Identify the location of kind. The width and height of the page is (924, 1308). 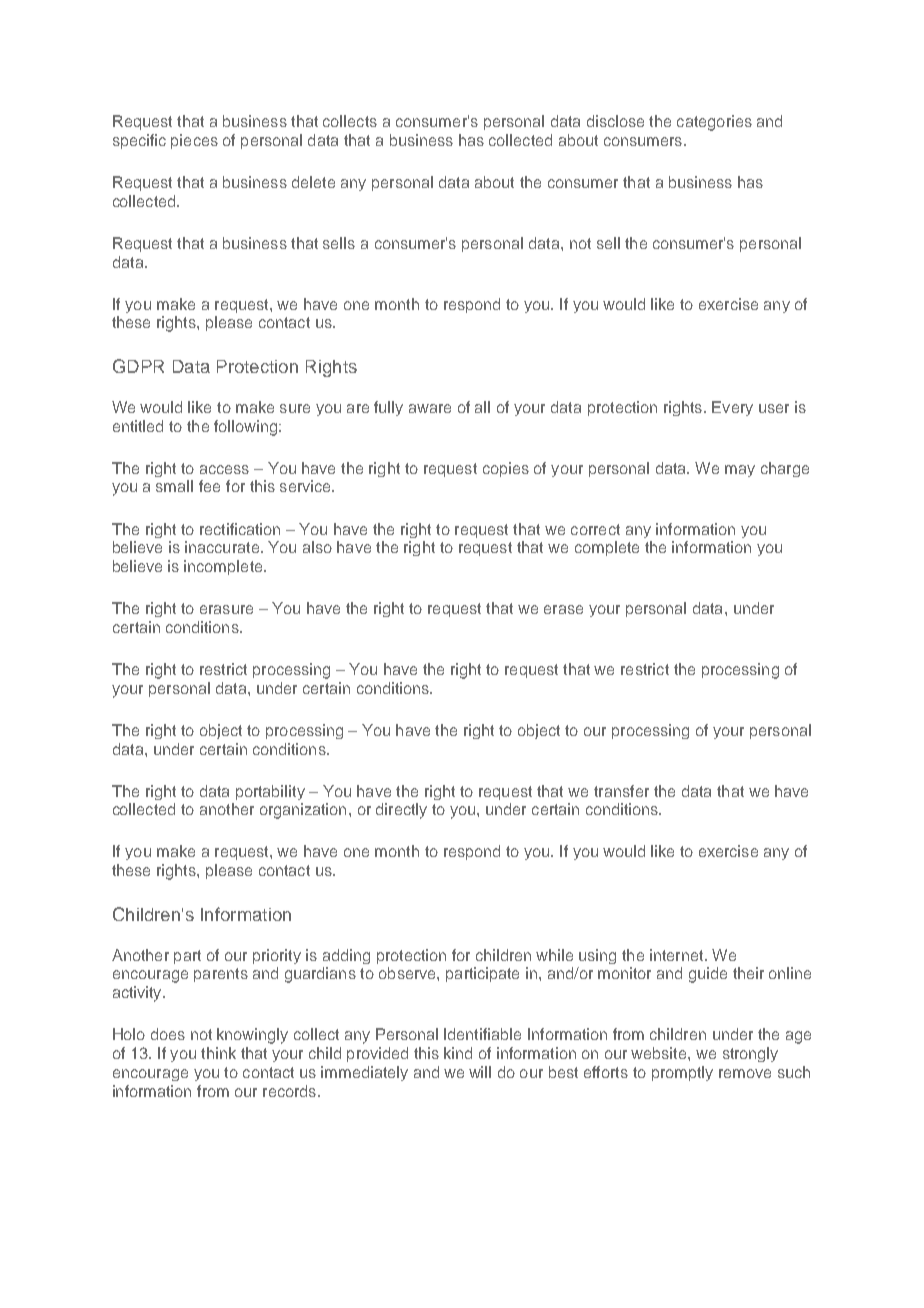
(458, 1053).
